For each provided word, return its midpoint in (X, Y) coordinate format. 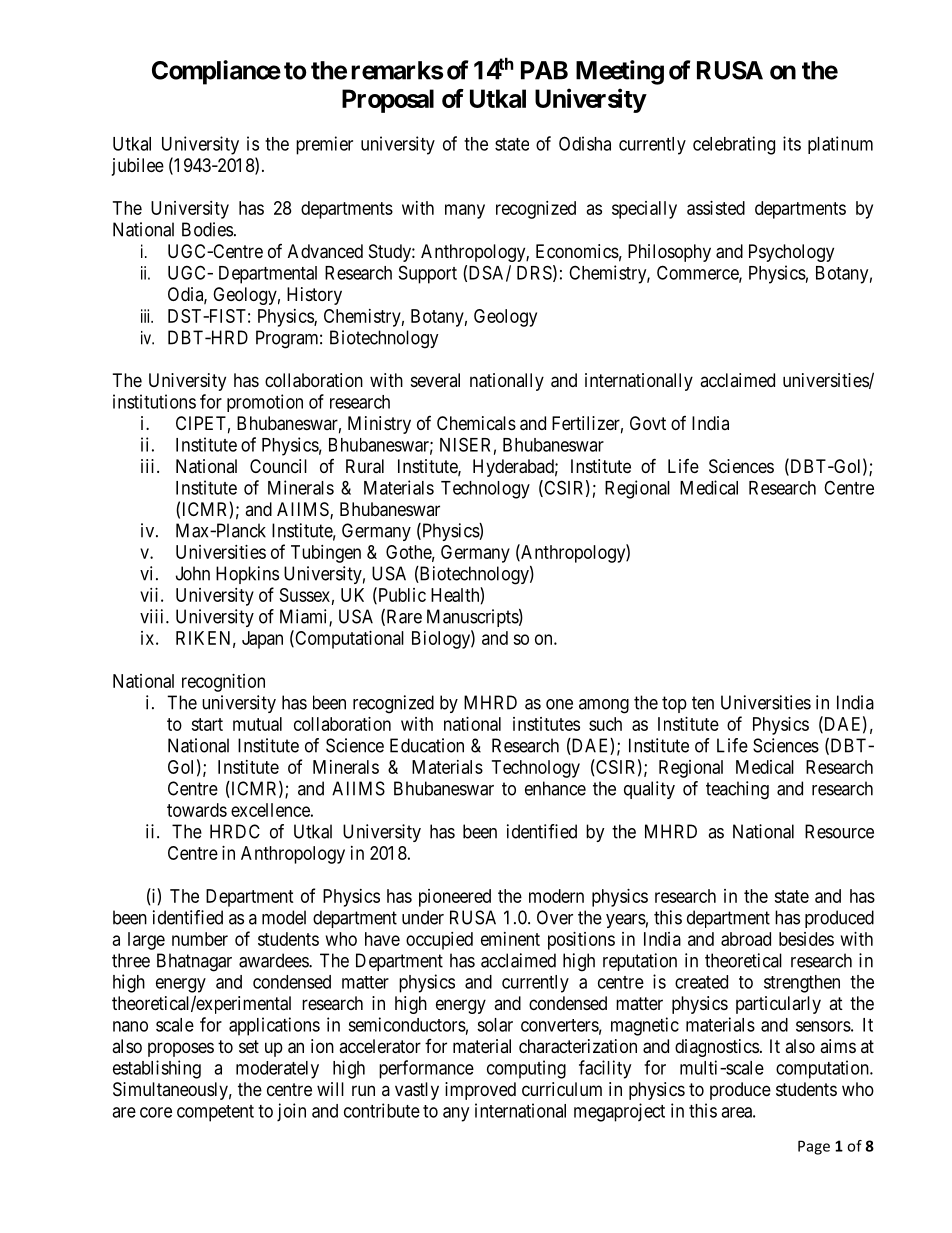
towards (197, 810)
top (674, 704)
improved (480, 1091)
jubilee (138, 167)
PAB (544, 70)
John (193, 573)
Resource (839, 831)
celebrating (734, 145)
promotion (265, 403)
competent (215, 1113)
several (435, 380)
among (604, 706)
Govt (648, 423)
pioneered (455, 898)
